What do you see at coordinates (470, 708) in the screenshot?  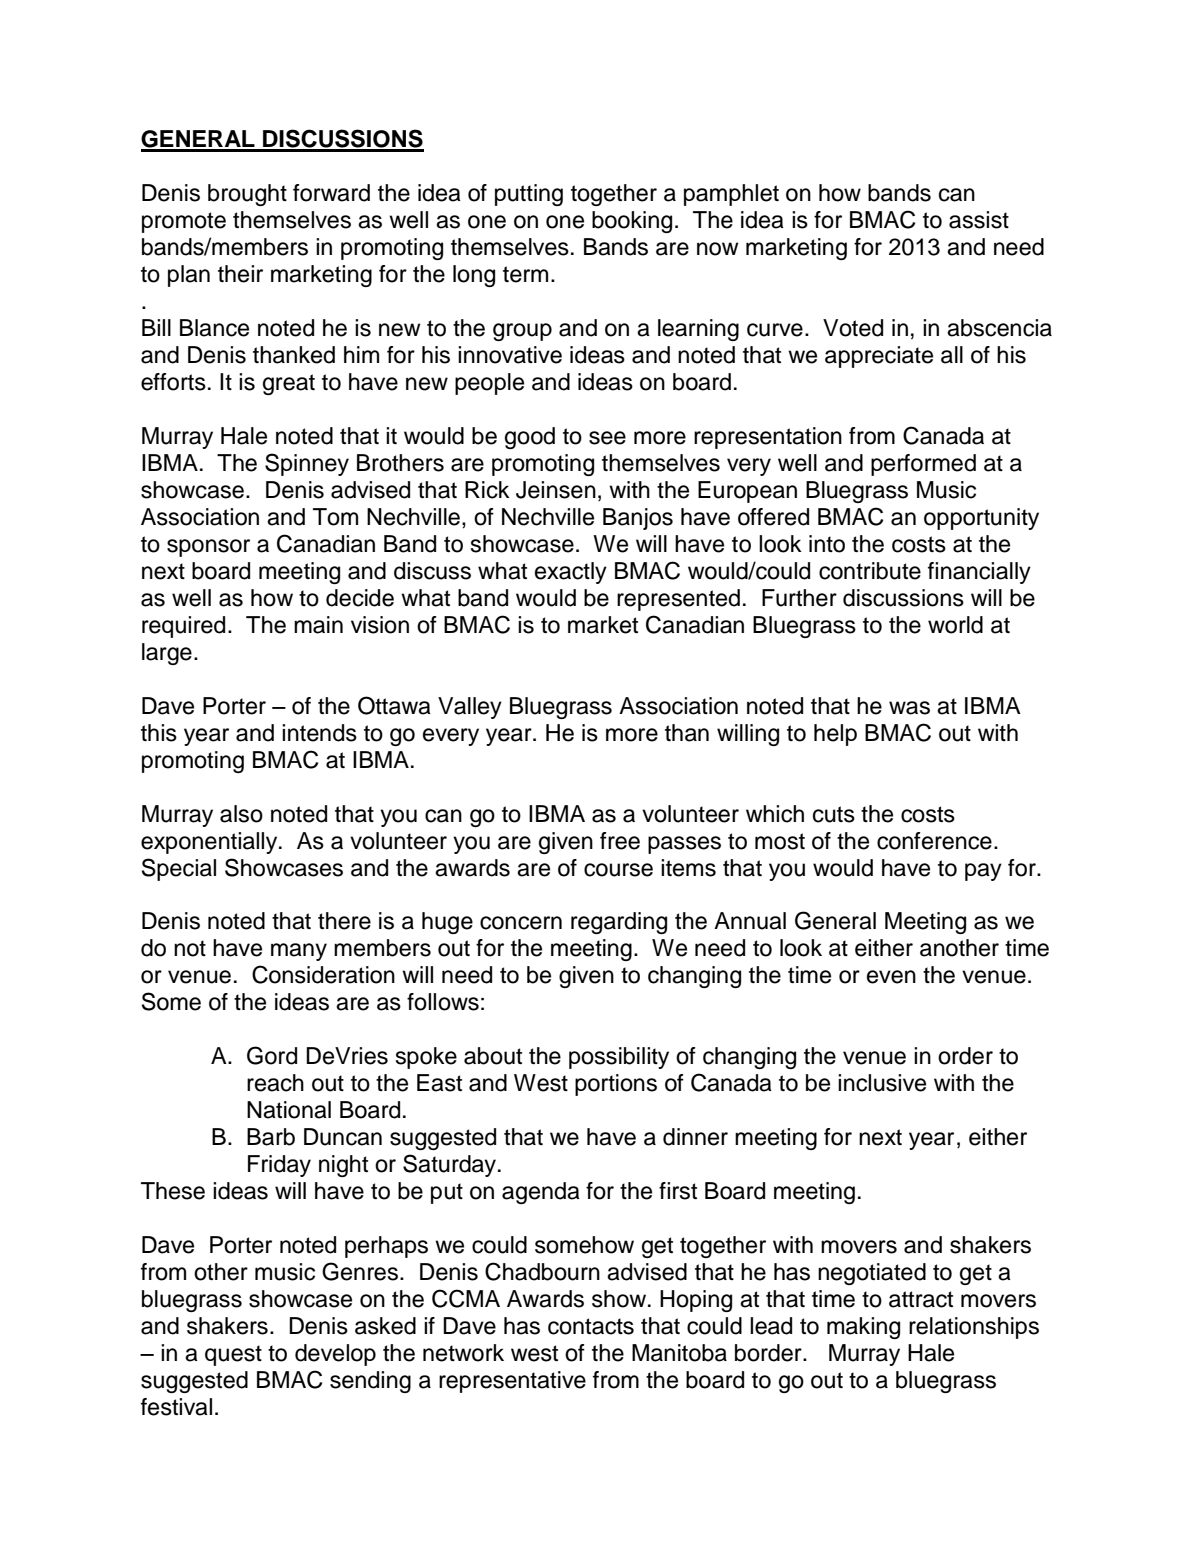 I see `Valley` at bounding box center [470, 708].
